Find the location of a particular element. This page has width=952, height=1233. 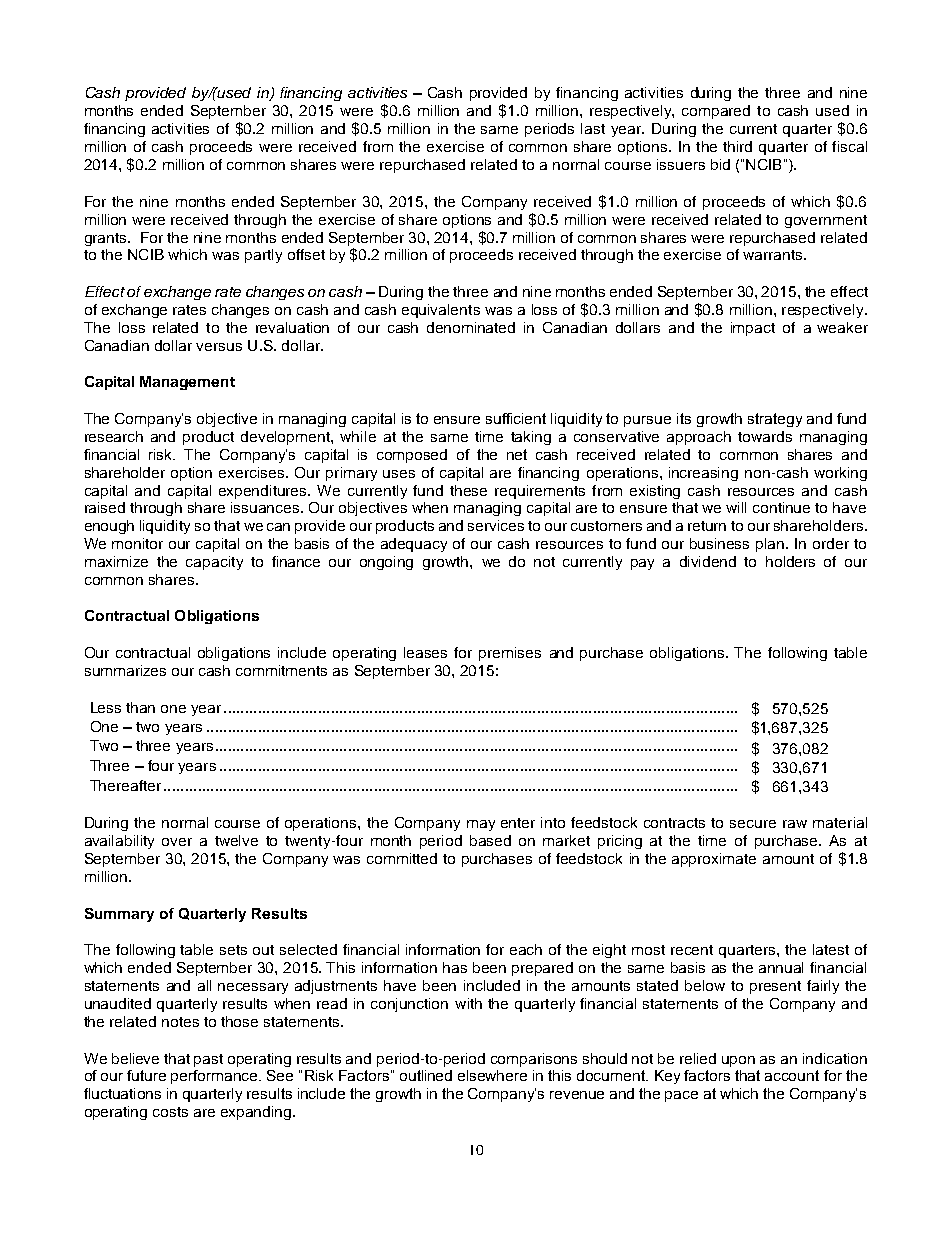

performance is located at coordinates (216, 1077).
